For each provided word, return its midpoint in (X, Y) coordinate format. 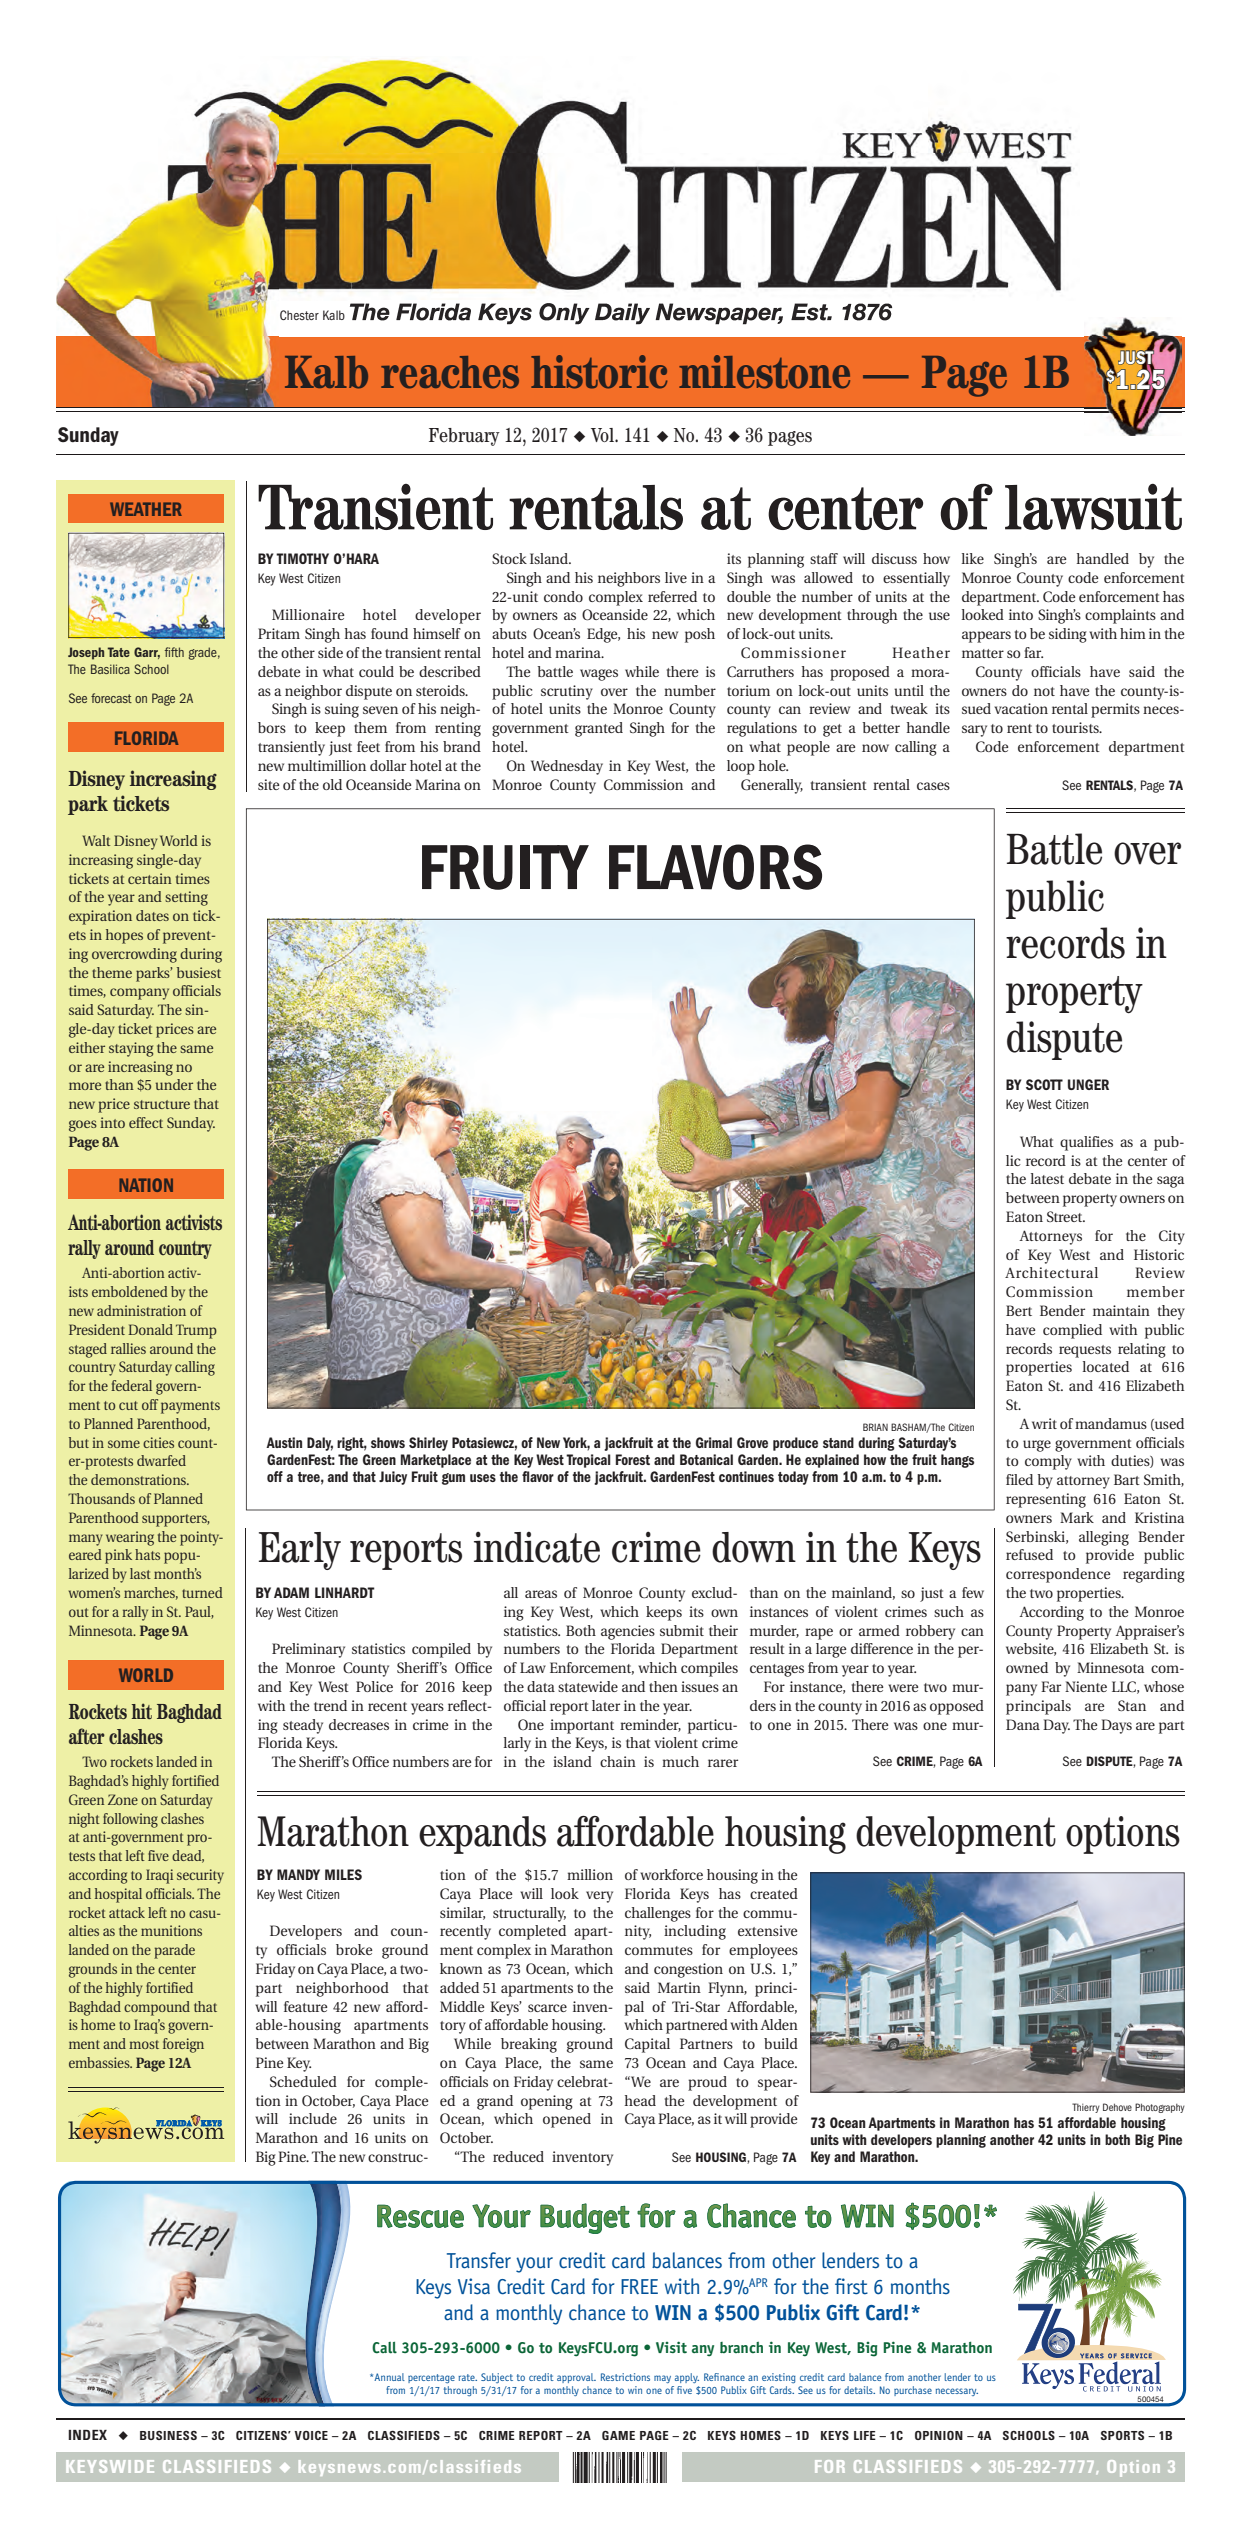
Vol (603, 435)
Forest (633, 1459)
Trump (196, 1331)
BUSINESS (168, 2435)
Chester (299, 315)
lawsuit (1093, 507)
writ (1044, 1423)
